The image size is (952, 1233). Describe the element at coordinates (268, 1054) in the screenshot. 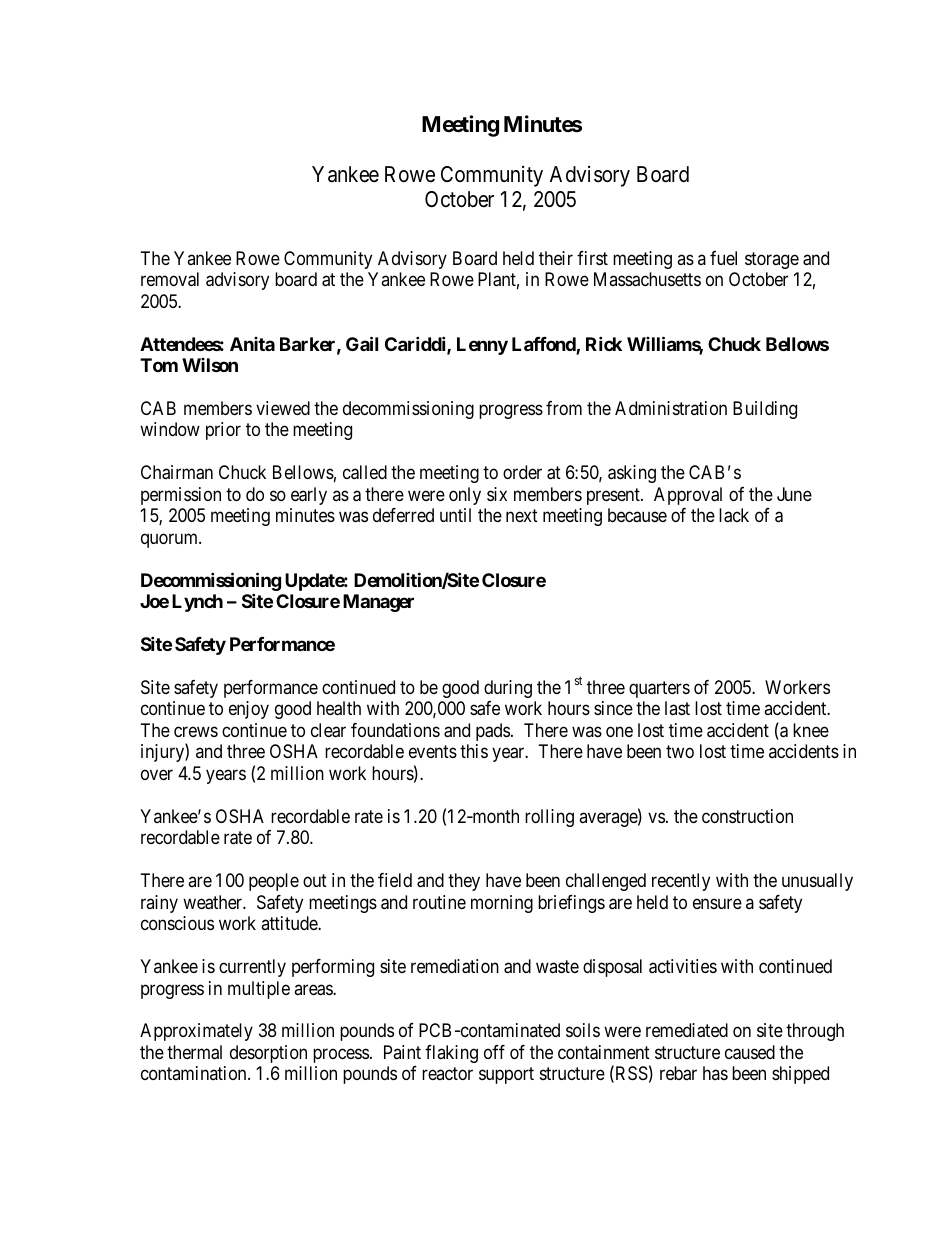

I see `desorption` at that location.
